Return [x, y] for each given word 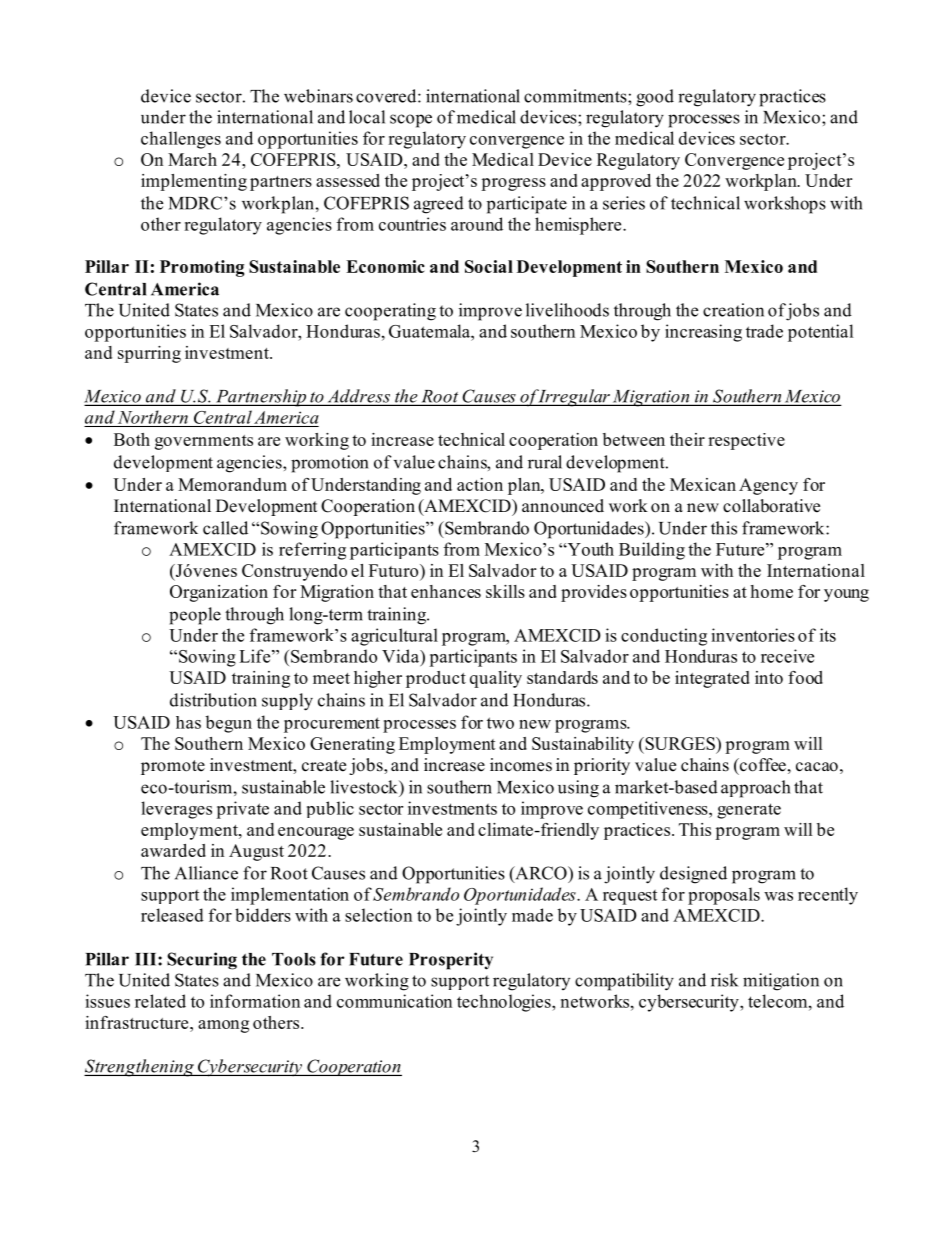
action [480, 484]
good [655, 98]
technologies [505, 1003]
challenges [181, 140]
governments [204, 442]
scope [411, 121]
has [188, 722]
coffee [762, 765]
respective [746, 441]
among [223, 1026]
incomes [521, 765]
